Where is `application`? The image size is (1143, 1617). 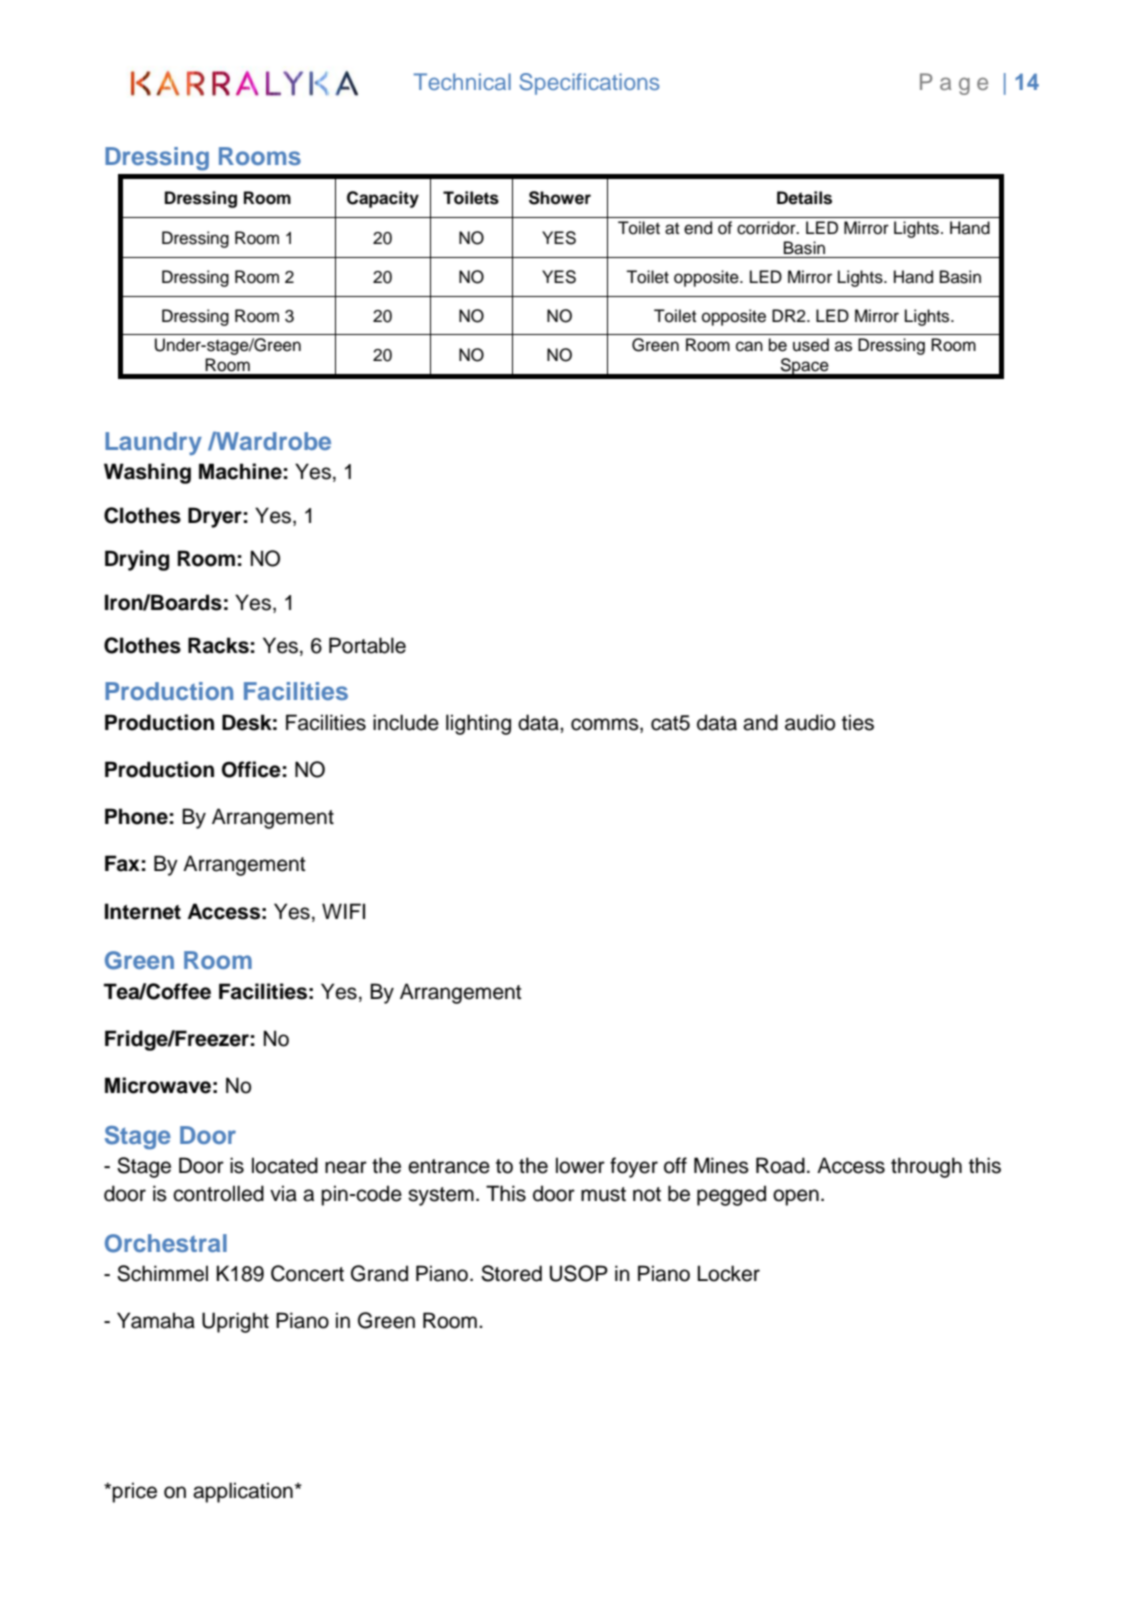 application is located at coordinates (243, 1492).
